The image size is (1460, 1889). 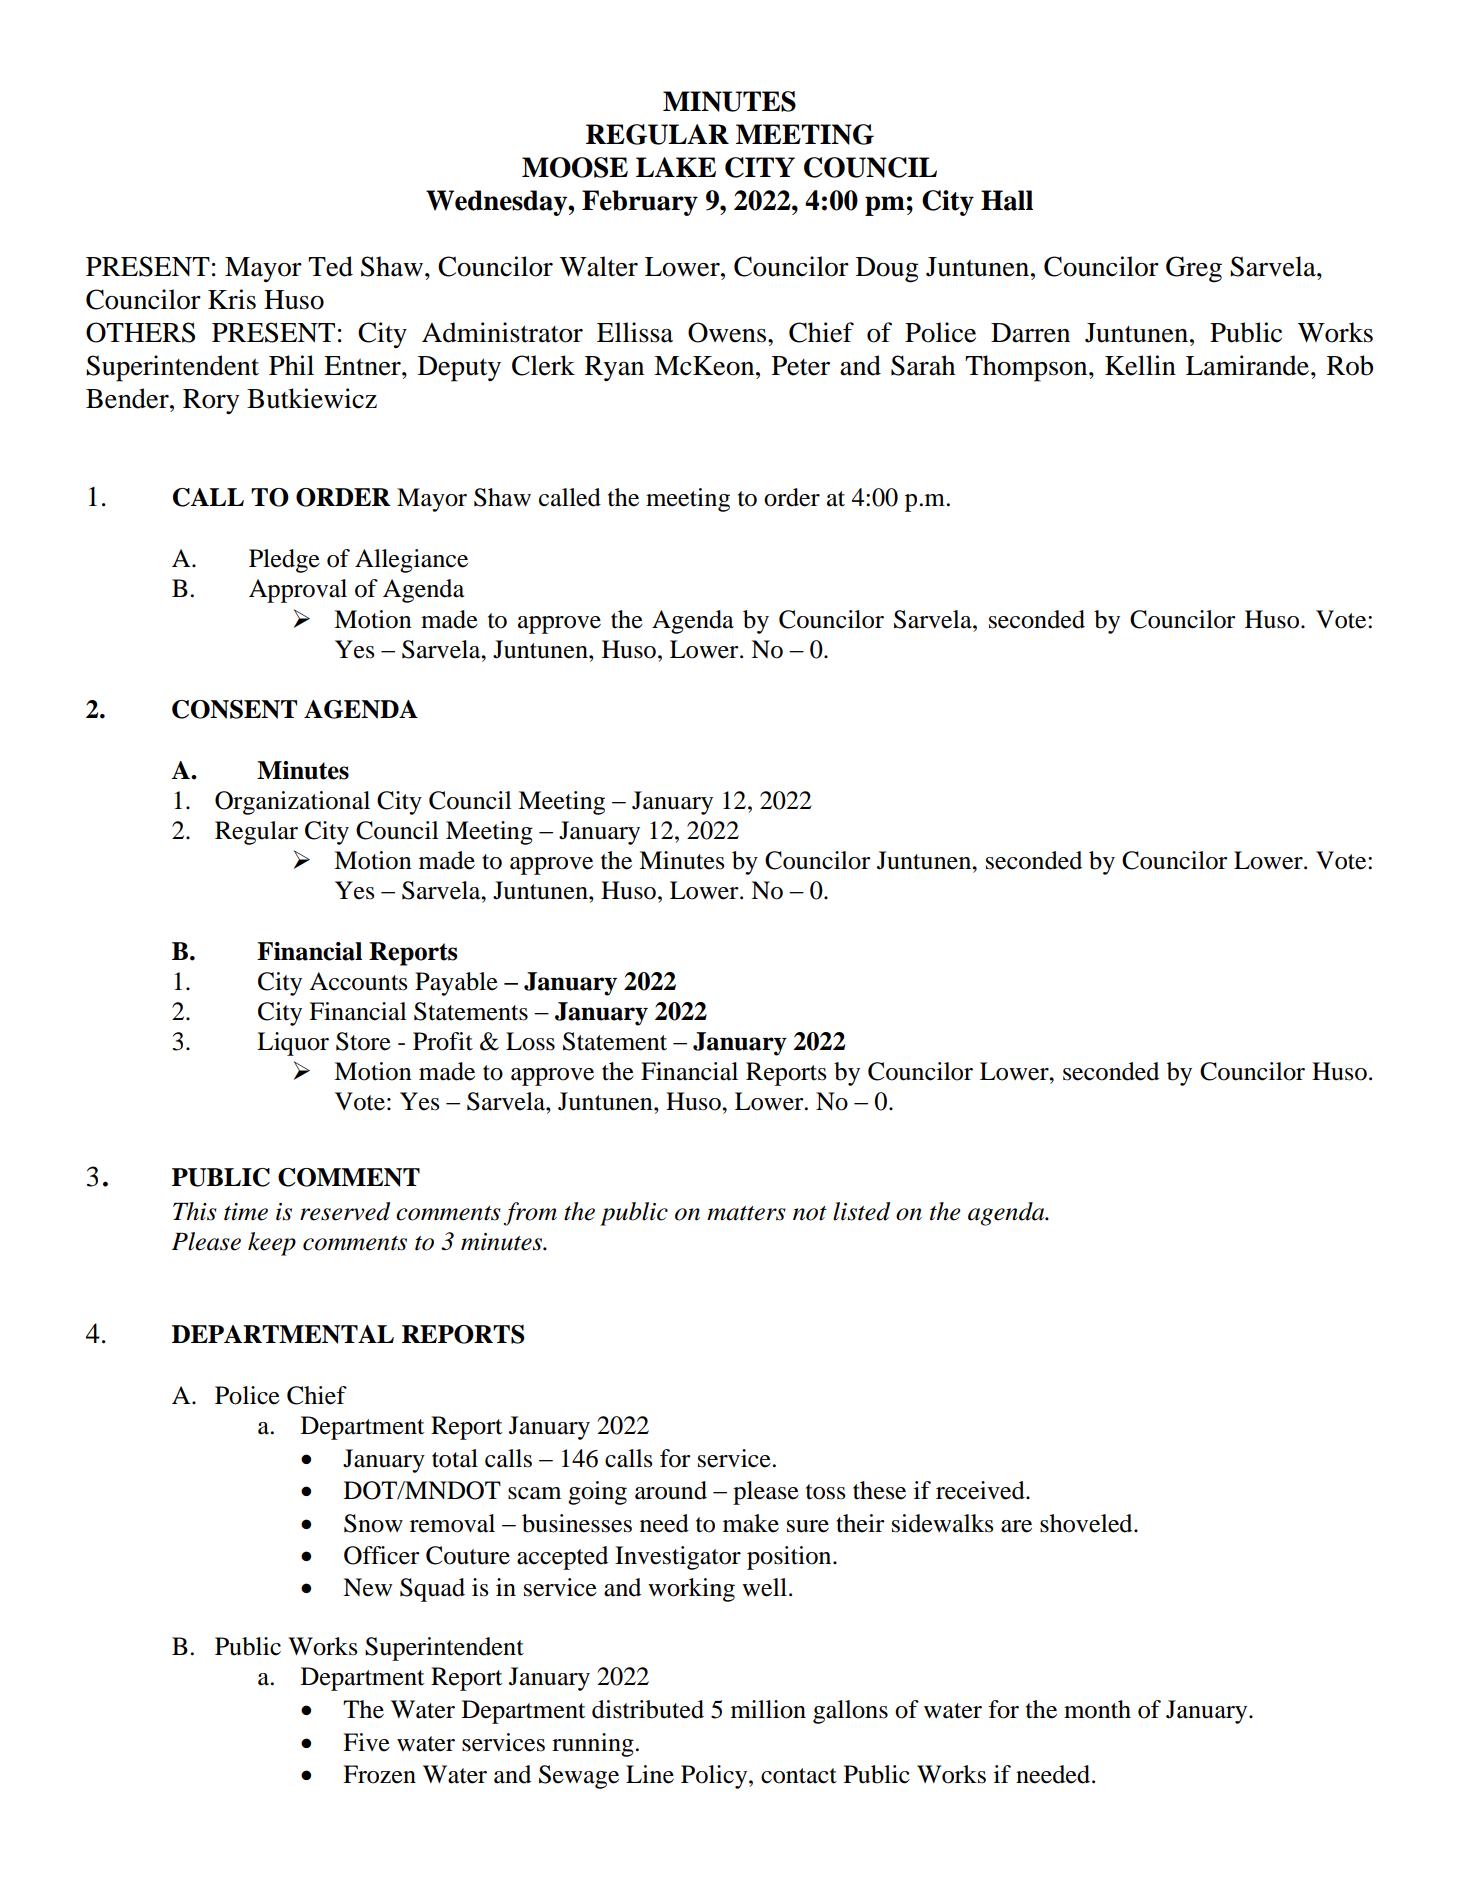 I want to click on matters, so click(x=746, y=1213).
